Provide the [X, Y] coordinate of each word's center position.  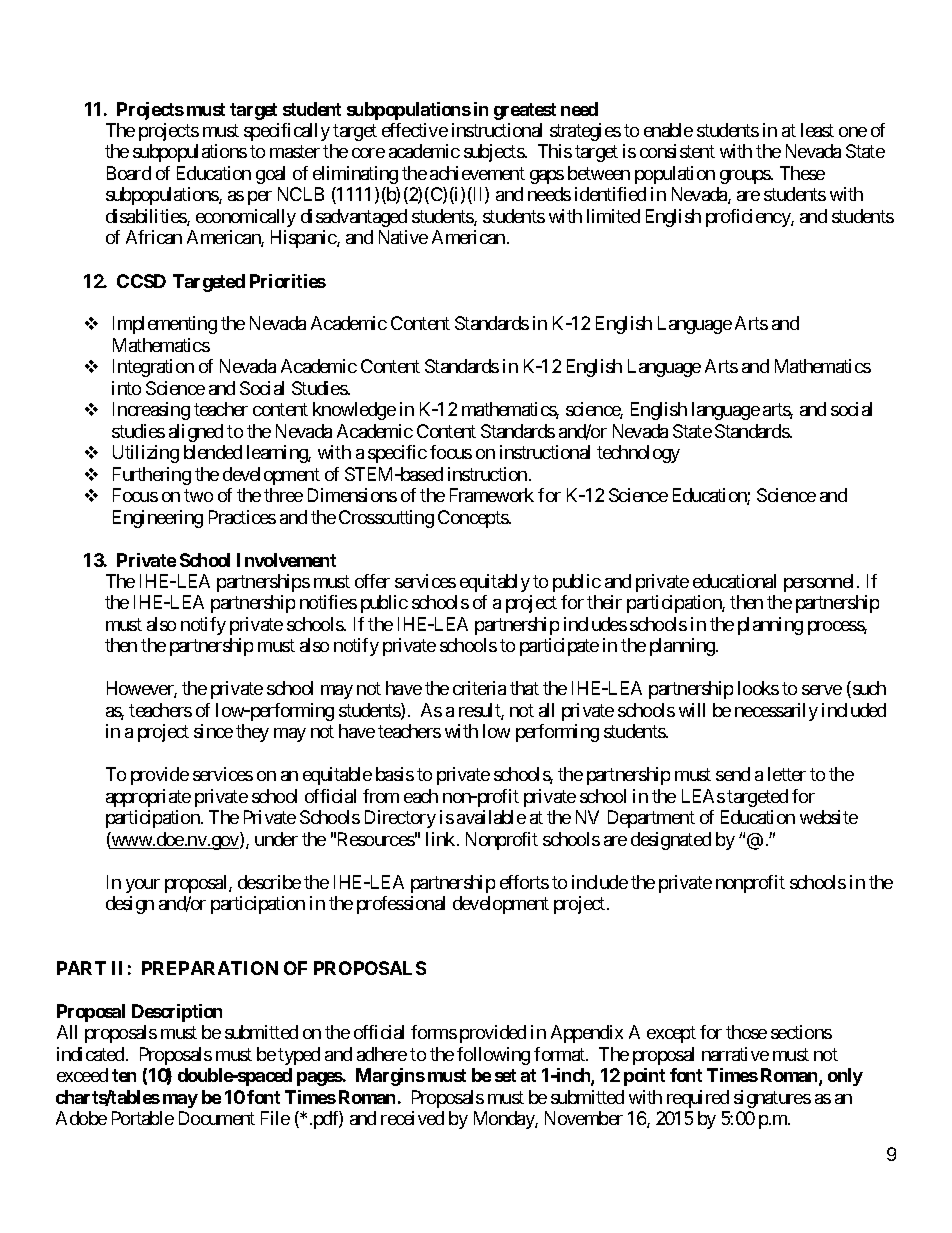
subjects [494, 153]
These [802, 173]
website [829, 817]
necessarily [776, 712]
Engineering [158, 519]
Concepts [473, 519]
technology [638, 454]
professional [401, 905]
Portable [143, 1118]
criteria [479, 688]
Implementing [165, 325]
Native [403, 237]
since [213, 731]
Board [129, 173]
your [143, 886]
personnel [821, 583]
